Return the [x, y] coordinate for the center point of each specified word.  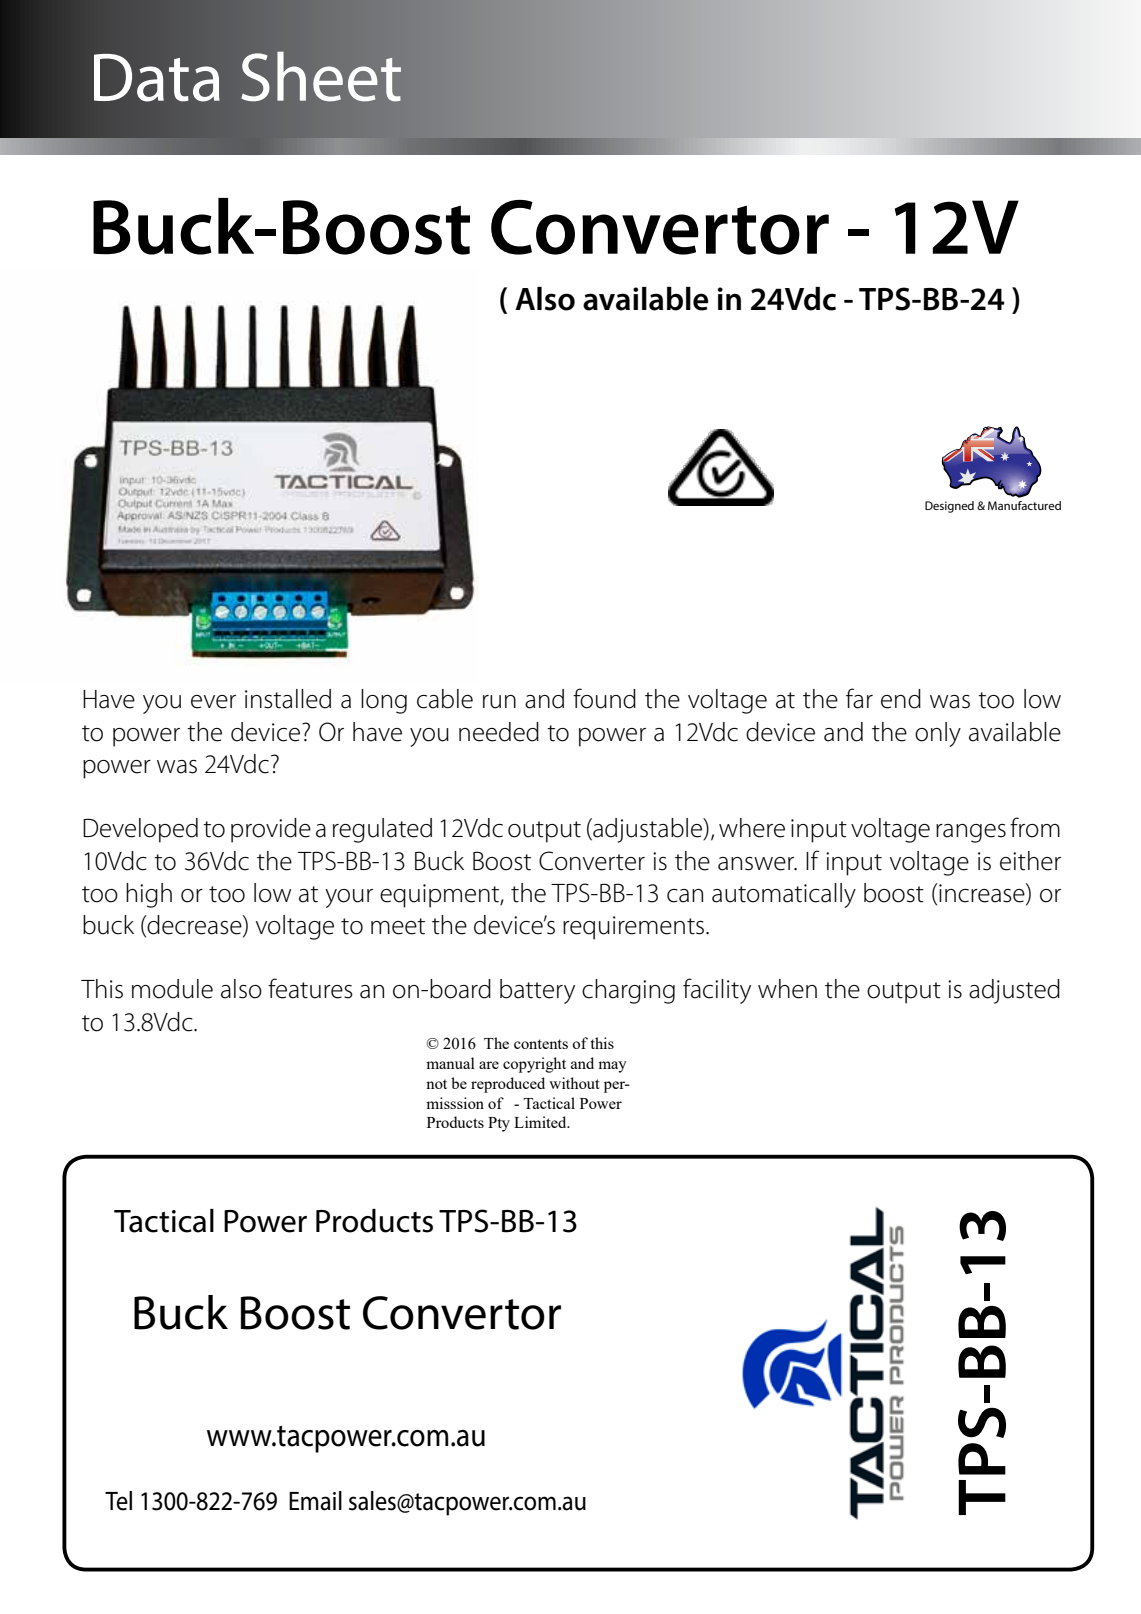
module [172, 989]
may [612, 1067]
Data [157, 78]
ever [213, 702]
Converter [592, 861]
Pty [499, 1124]
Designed [949, 507]
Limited [541, 1122]
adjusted [1014, 991]
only [938, 734]
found [604, 698]
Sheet [321, 77]
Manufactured [1024, 505]
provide [271, 830]
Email [315, 1501]
